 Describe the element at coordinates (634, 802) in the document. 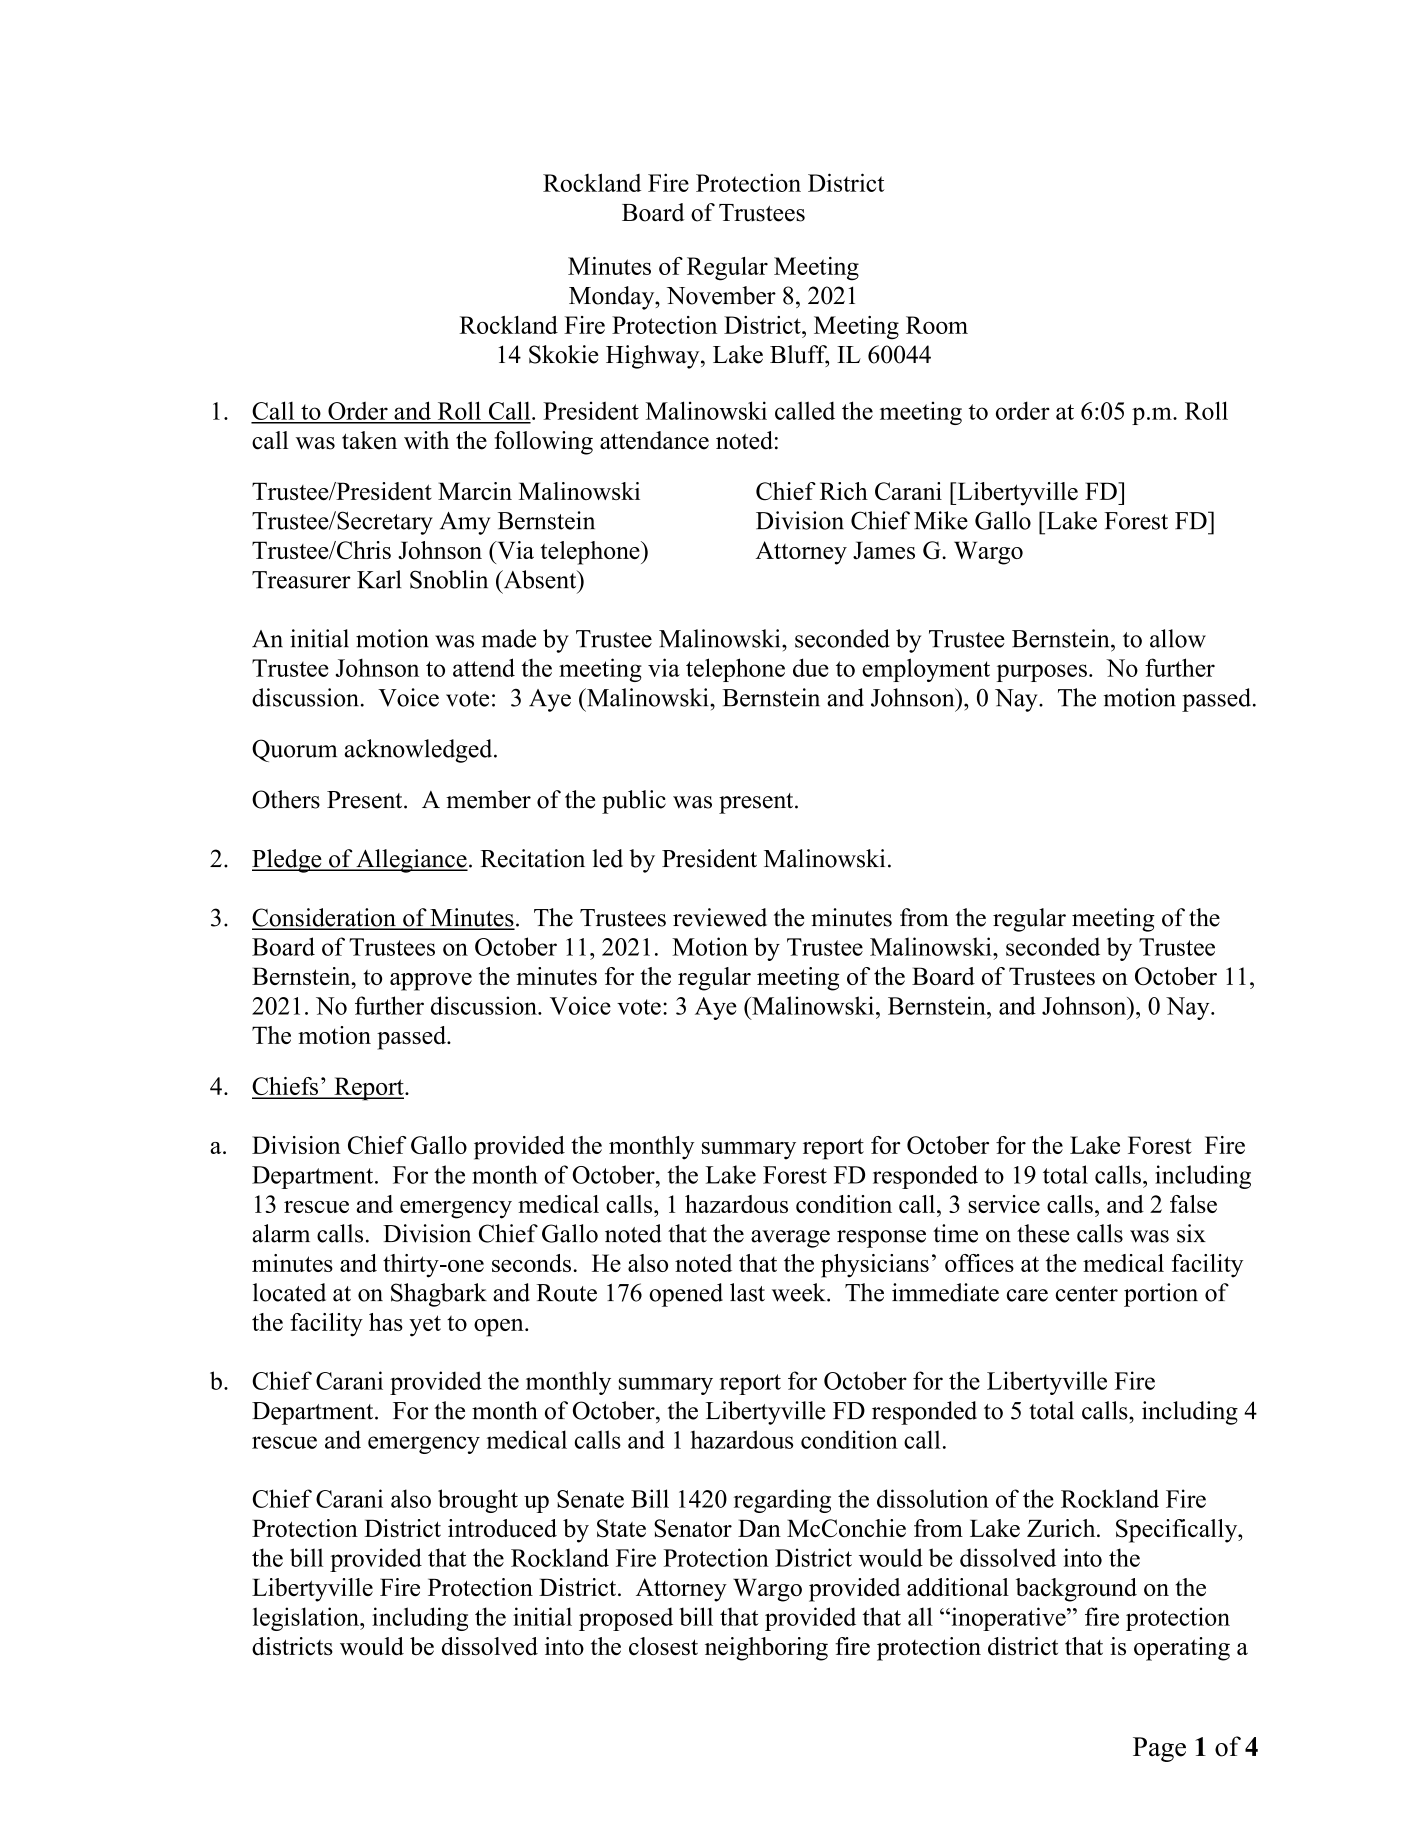

I see `public` at that location.
